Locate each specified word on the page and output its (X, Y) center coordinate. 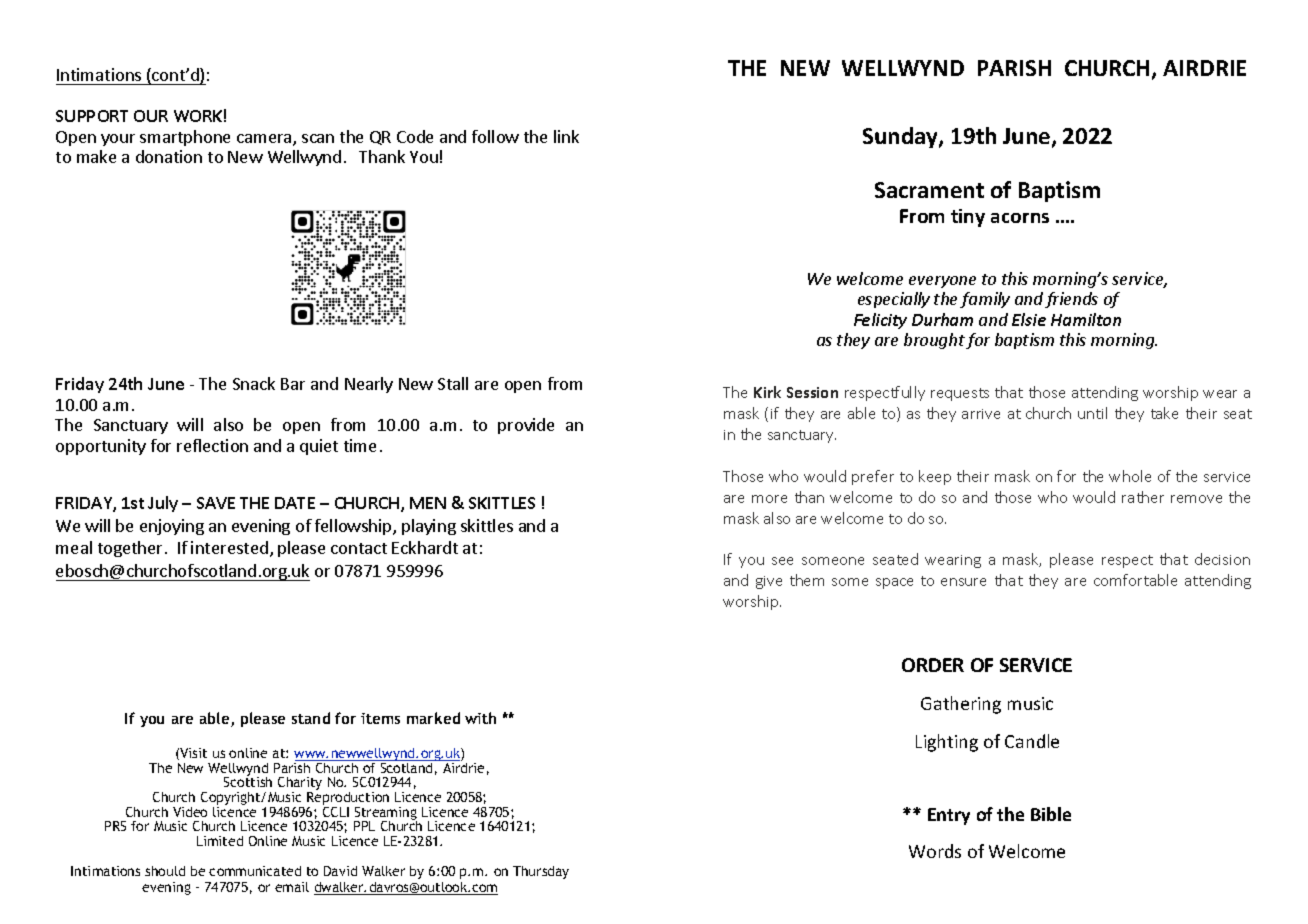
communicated (255, 871)
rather (1143, 497)
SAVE (216, 503)
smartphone (185, 138)
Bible (1051, 814)
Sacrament (929, 190)
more (769, 499)
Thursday (541, 872)
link (566, 136)
